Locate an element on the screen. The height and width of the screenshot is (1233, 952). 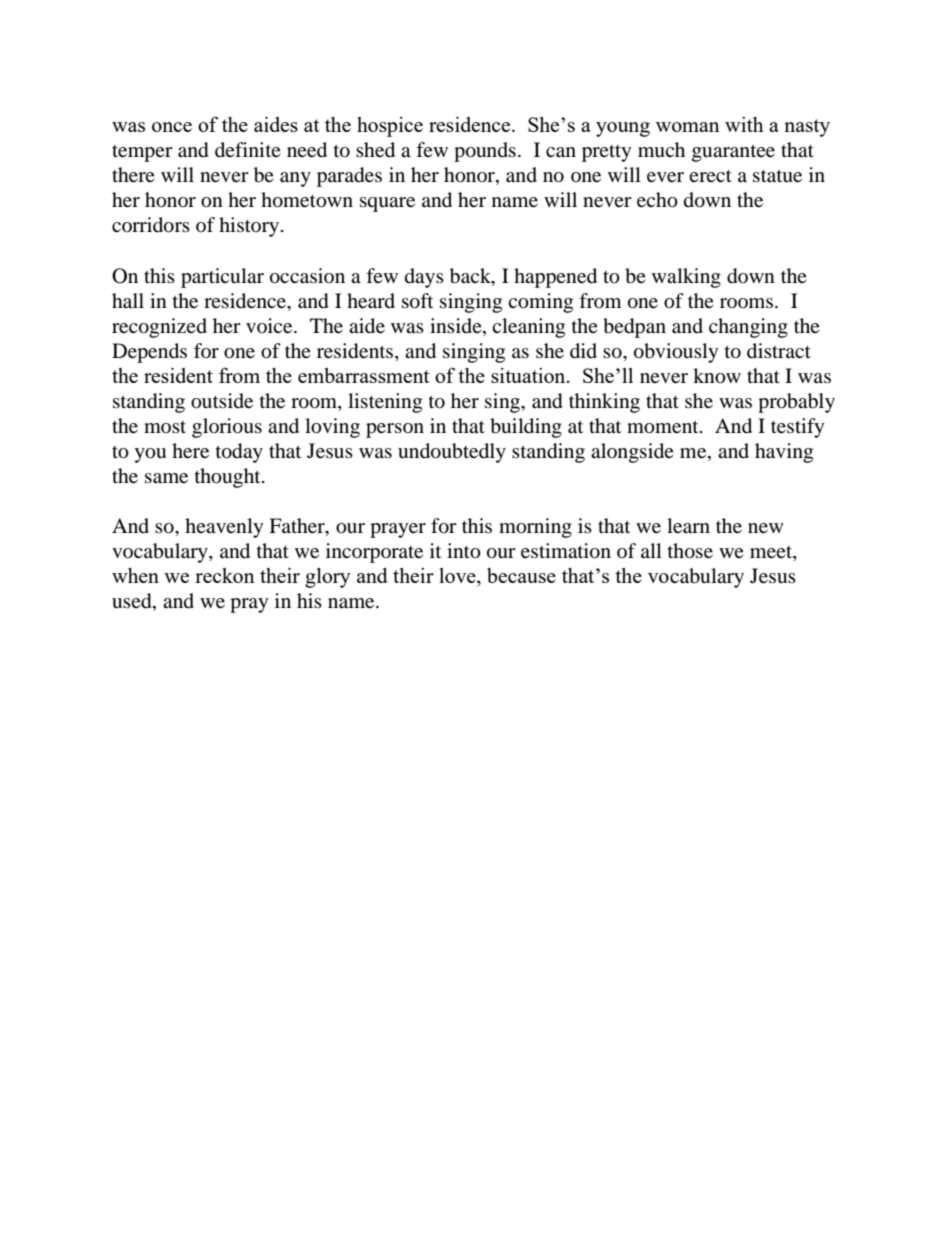
days is located at coordinates (424, 278).
